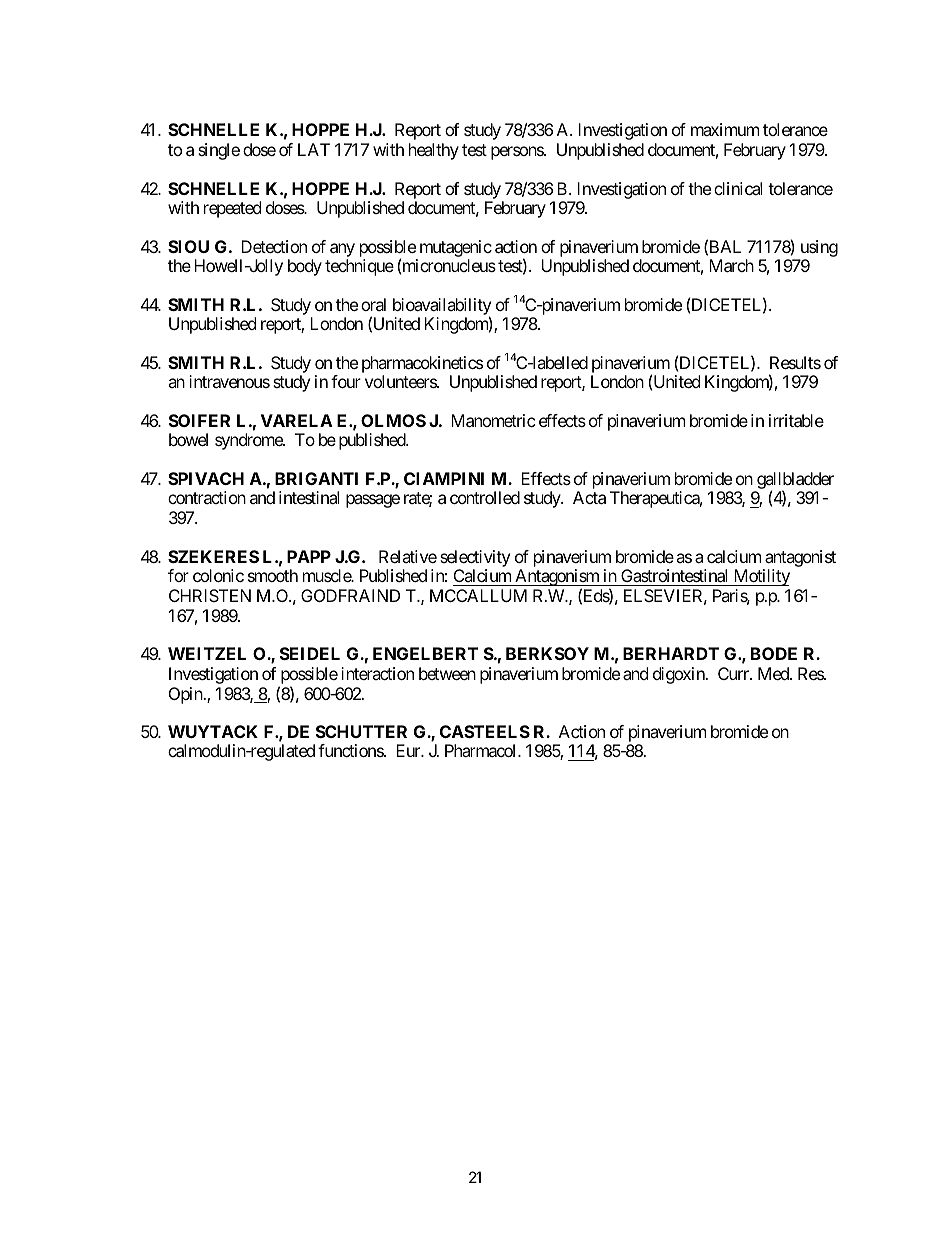  I want to click on irritable, so click(796, 420).
